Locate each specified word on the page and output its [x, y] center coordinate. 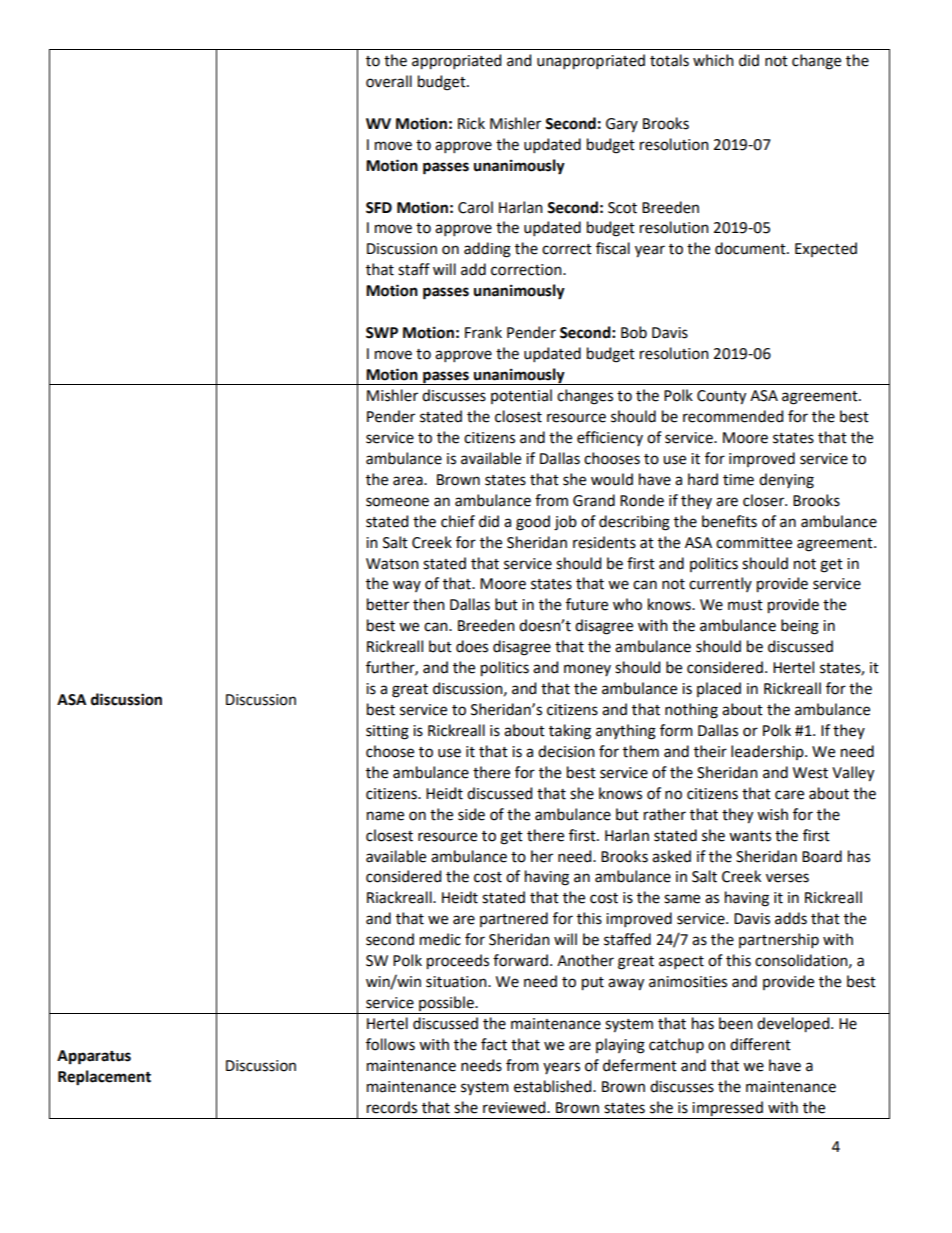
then [429, 604]
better [388, 604]
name [385, 816]
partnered [514, 919]
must [745, 605]
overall [389, 81]
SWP [382, 333]
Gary [622, 125]
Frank [483, 332]
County [721, 397]
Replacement [104, 1078]
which [713, 60]
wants [750, 836]
